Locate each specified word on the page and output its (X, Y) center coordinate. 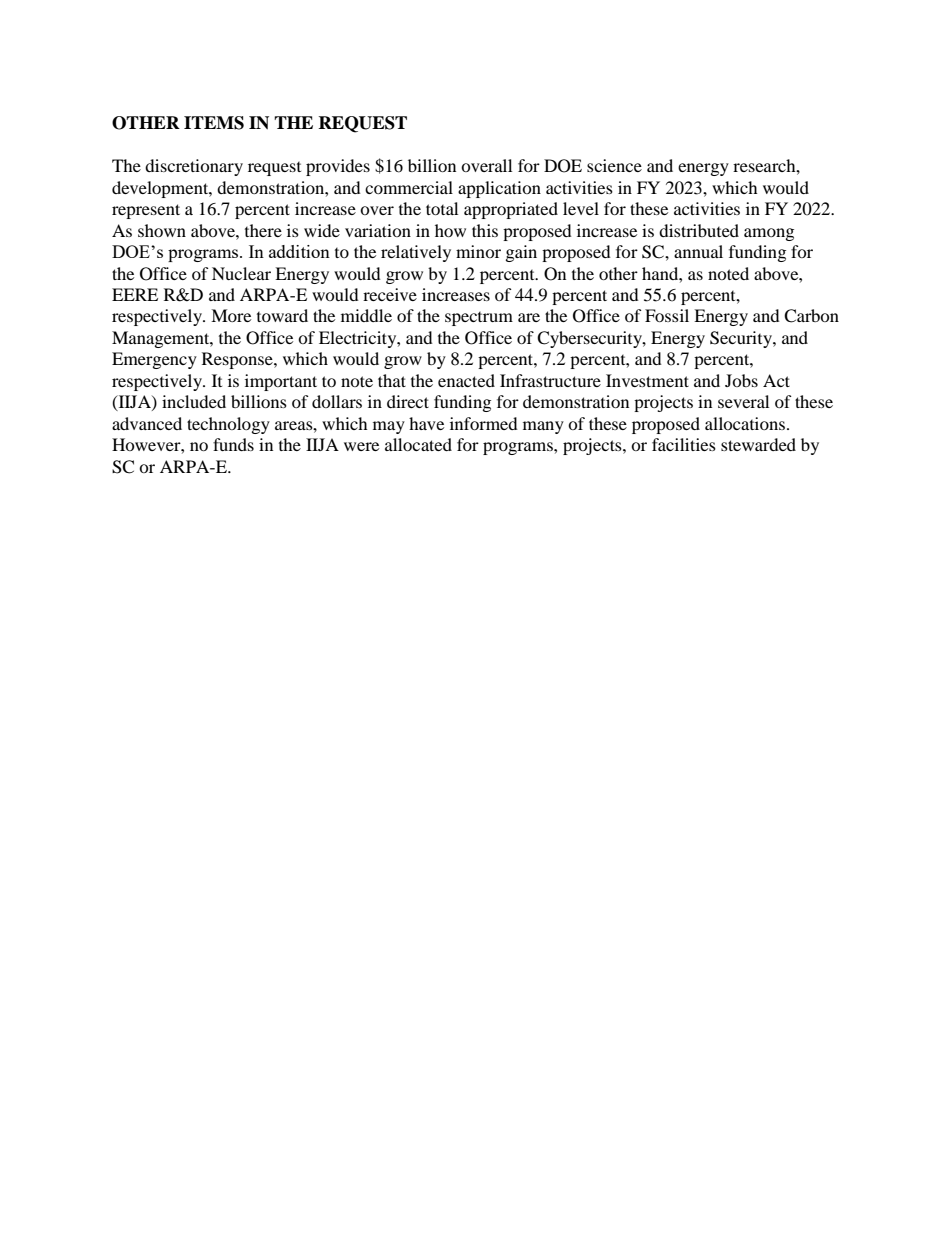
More (231, 315)
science (614, 165)
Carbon (811, 316)
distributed (699, 230)
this (485, 230)
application (499, 189)
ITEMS (214, 123)
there (263, 230)
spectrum (479, 319)
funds (233, 444)
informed (484, 423)
